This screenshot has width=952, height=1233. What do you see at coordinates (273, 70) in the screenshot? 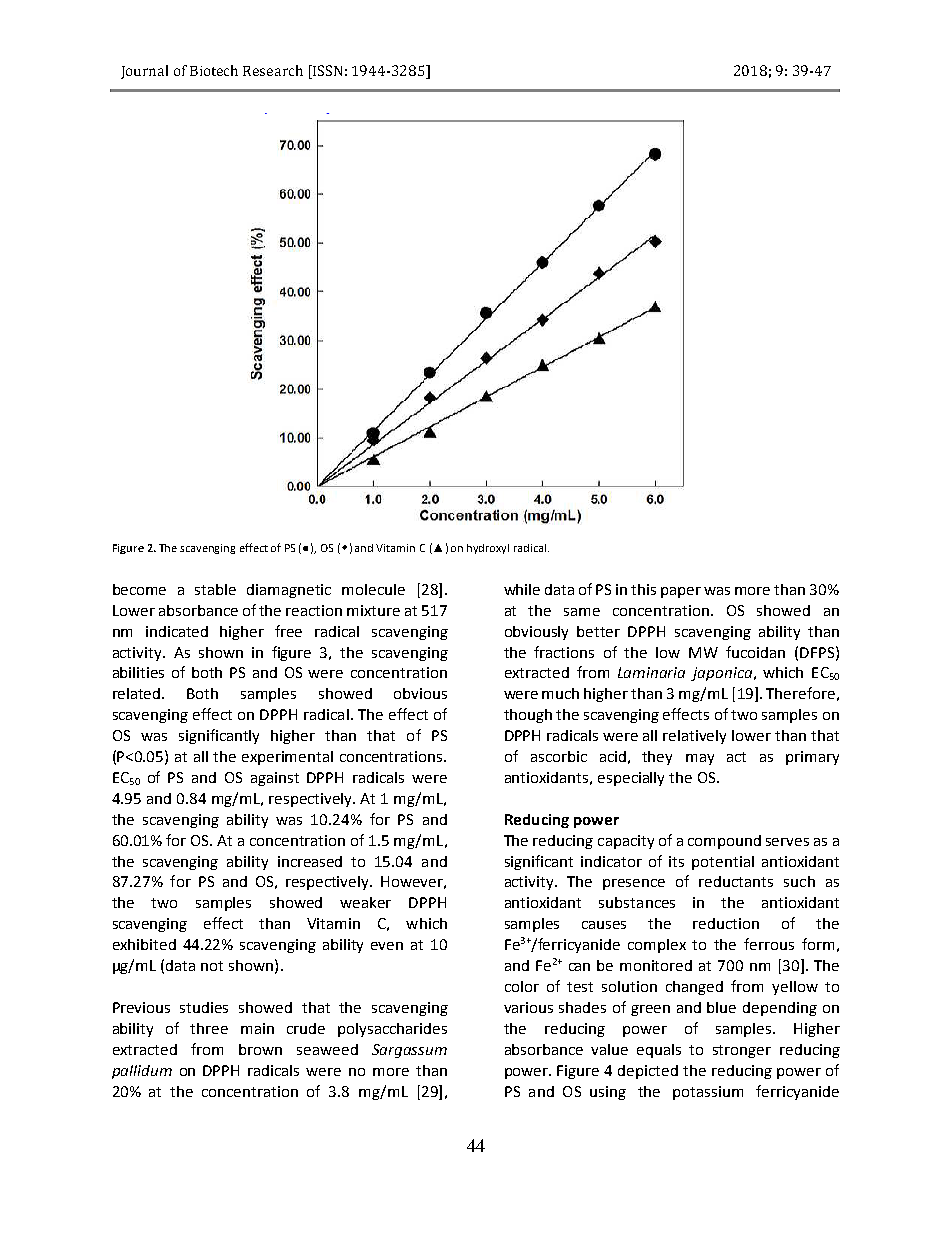
I see `Research` at bounding box center [273, 70].
